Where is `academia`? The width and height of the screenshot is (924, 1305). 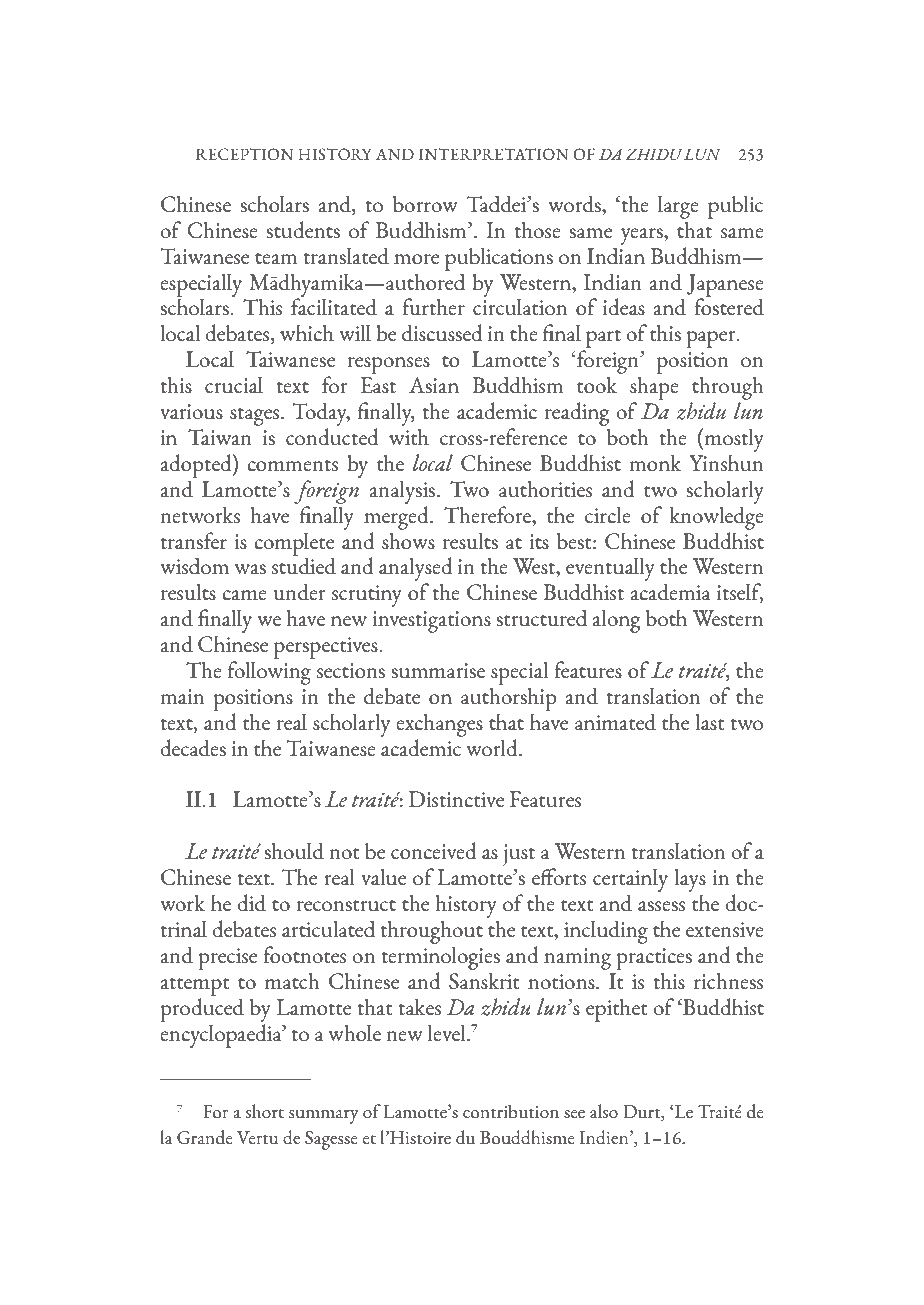
academia is located at coordinates (671, 592).
